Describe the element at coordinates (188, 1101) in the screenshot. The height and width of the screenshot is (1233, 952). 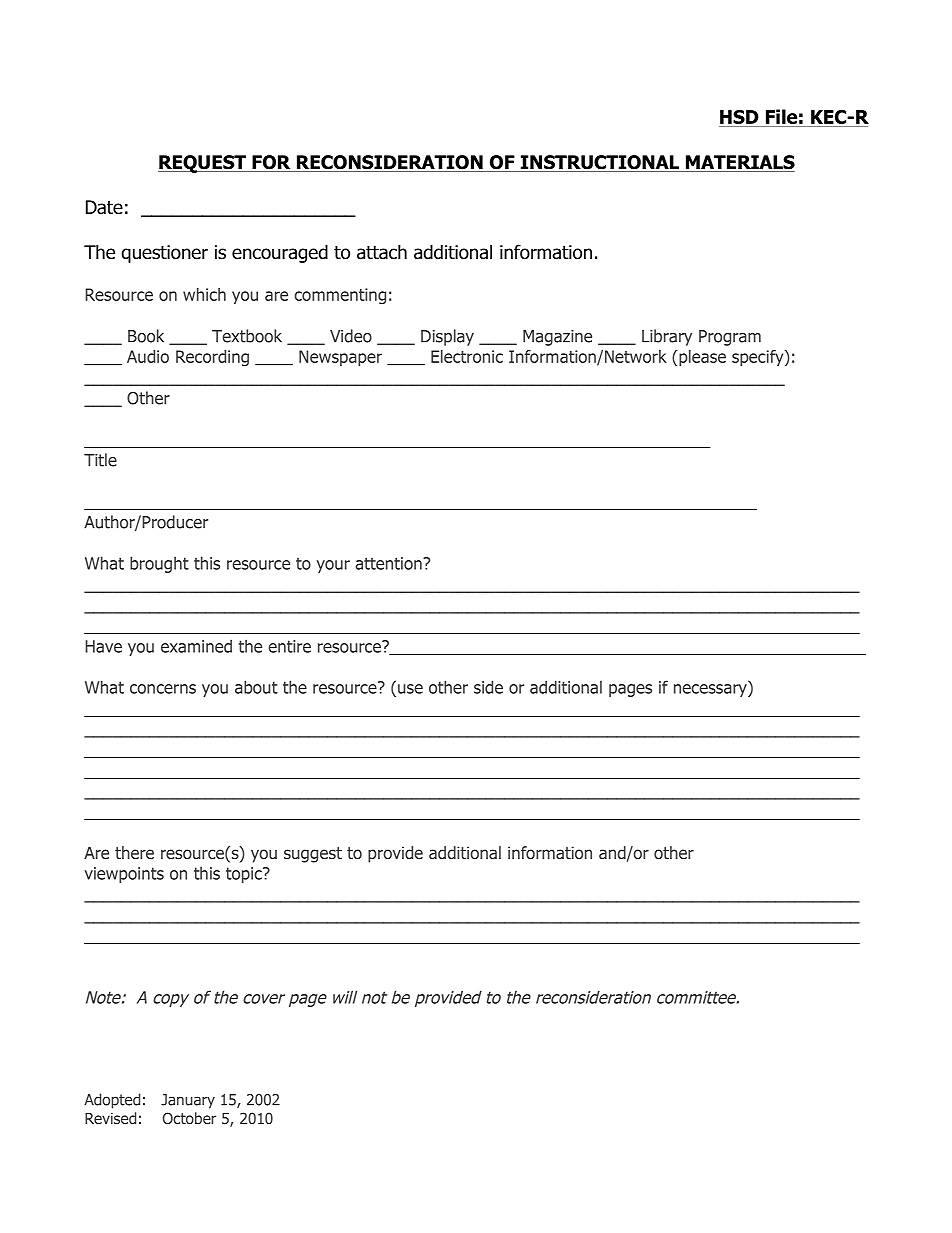
I see `January` at that location.
